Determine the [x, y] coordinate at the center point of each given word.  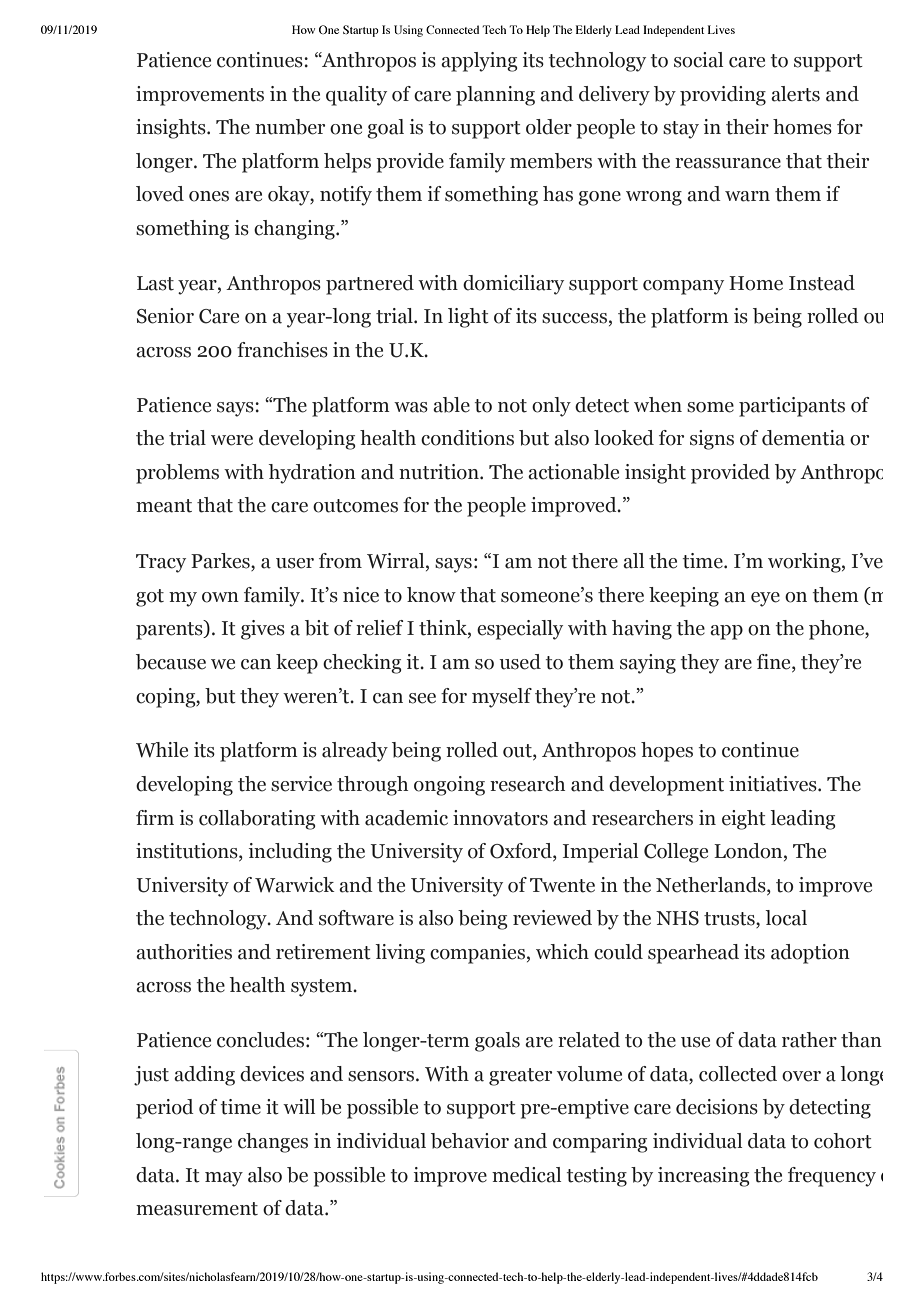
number [290, 127]
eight [744, 820]
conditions [467, 438]
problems [177, 474]
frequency [832, 1177]
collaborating [257, 820]
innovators [500, 818]
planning [495, 96]
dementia [803, 438]
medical [526, 1175]
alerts [795, 94]
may [224, 1179]
